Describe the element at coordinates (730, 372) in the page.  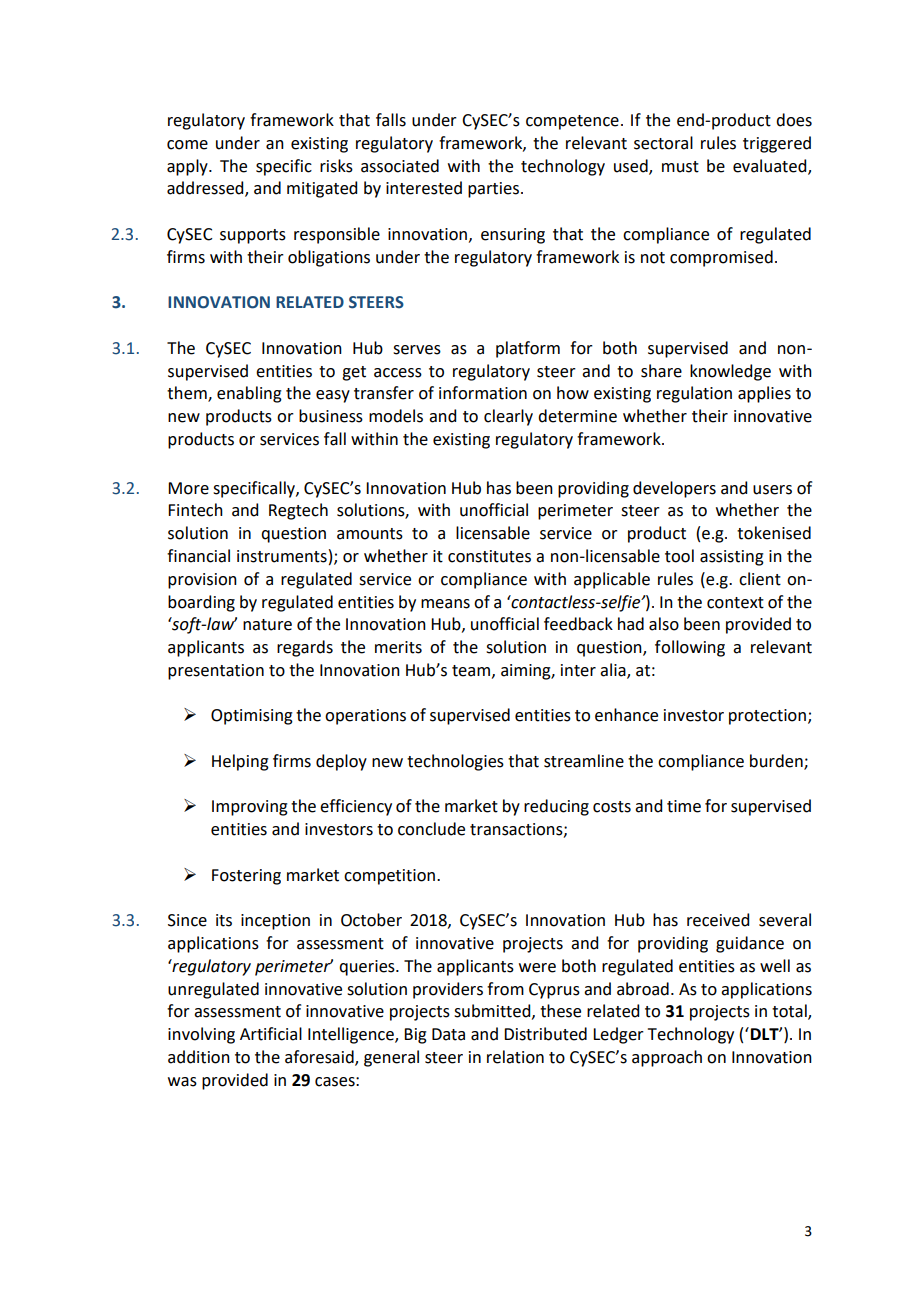
I see `knowledge` at that location.
